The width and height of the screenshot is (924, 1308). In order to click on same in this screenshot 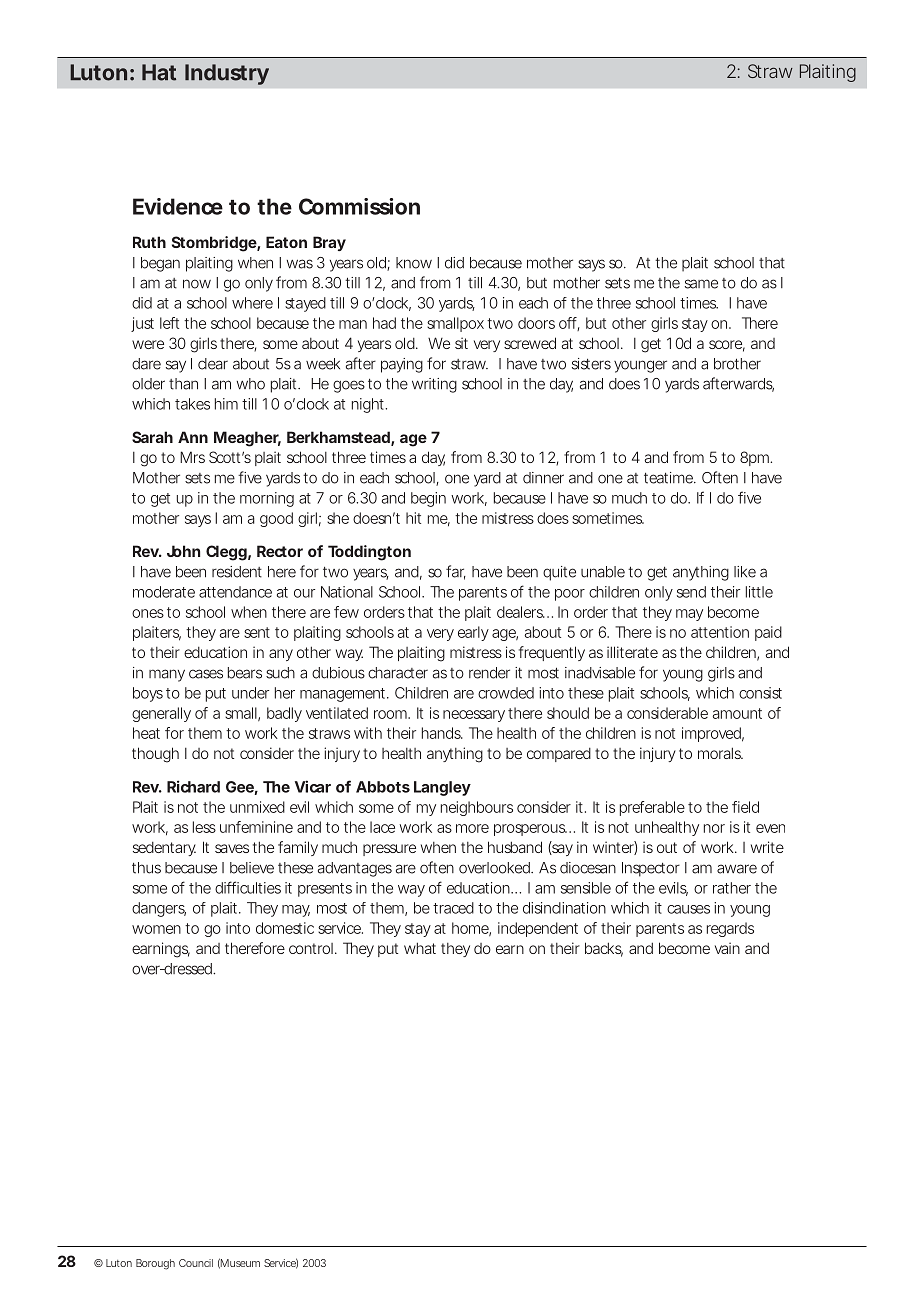, I will do `click(701, 284)`.
